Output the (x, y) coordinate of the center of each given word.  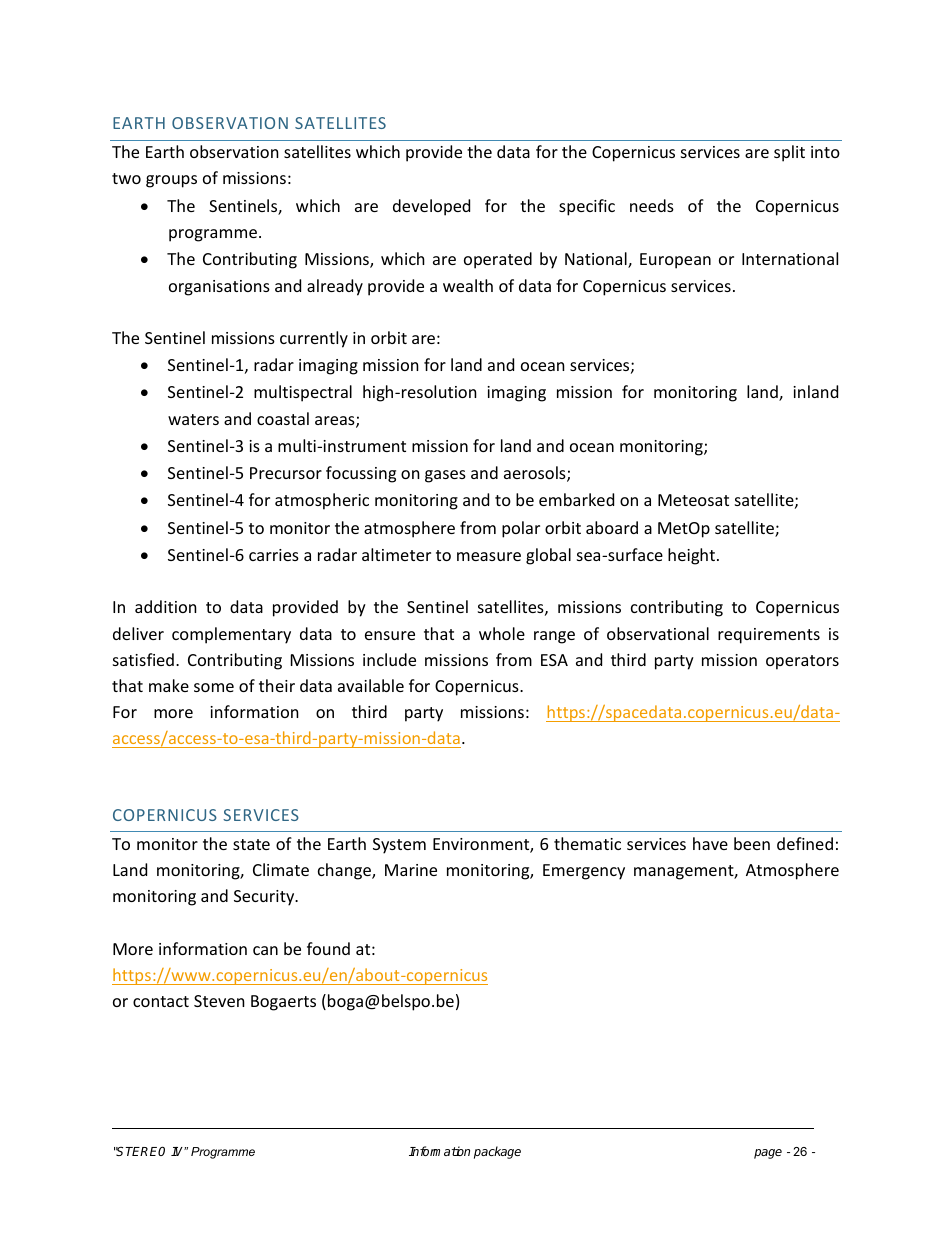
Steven (219, 1001)
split (789, 153)
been (752, 843)
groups (171, 181)
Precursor (286, 473)
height (691, 556)
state (251, 844)
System (399, 846)
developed (431, 207)
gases (445, 476)
